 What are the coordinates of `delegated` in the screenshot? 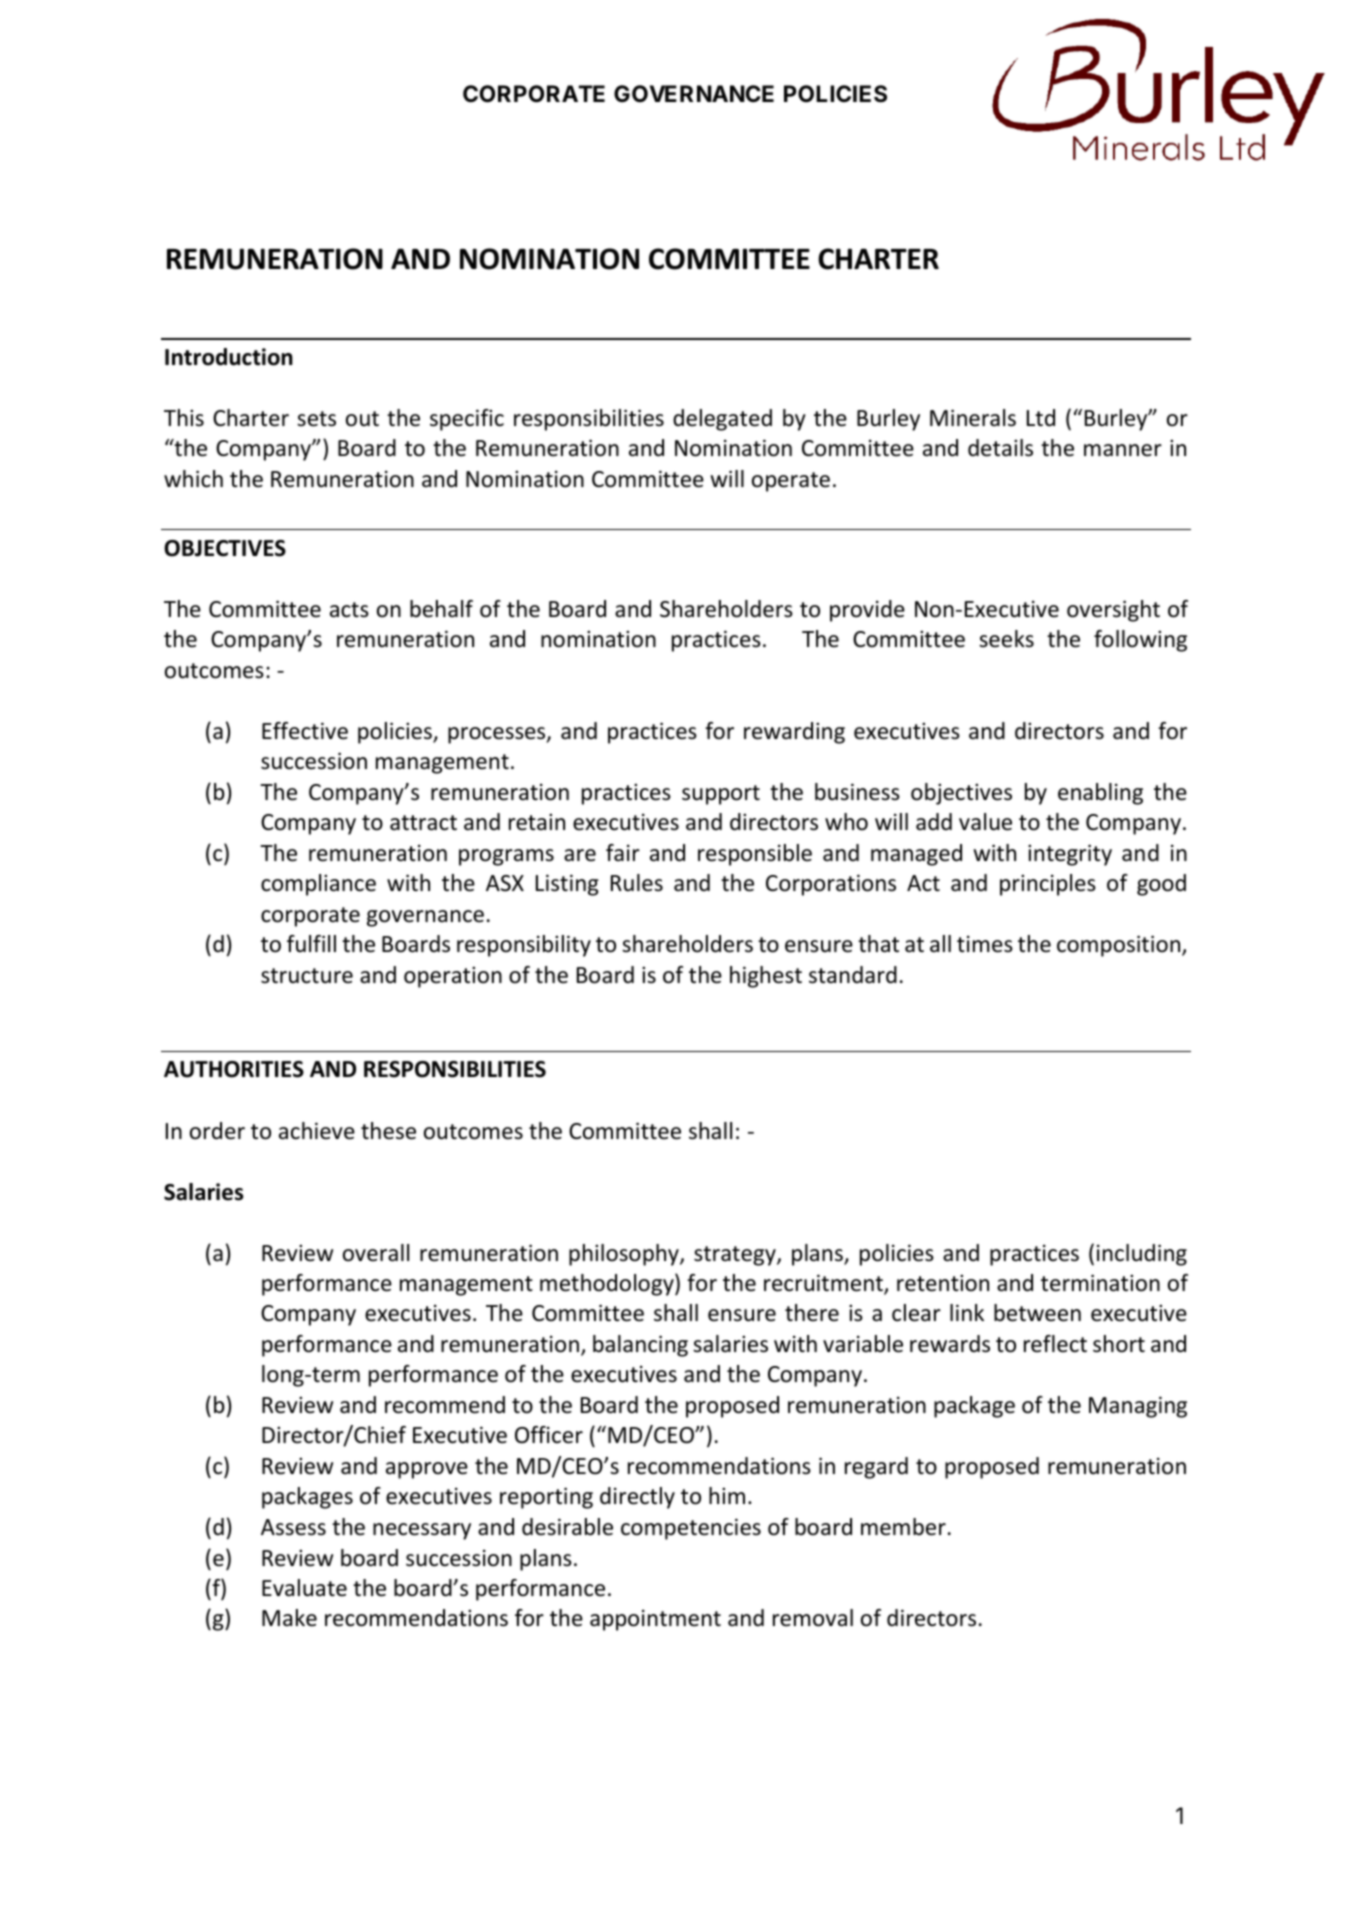 It's located at (722, 420).
